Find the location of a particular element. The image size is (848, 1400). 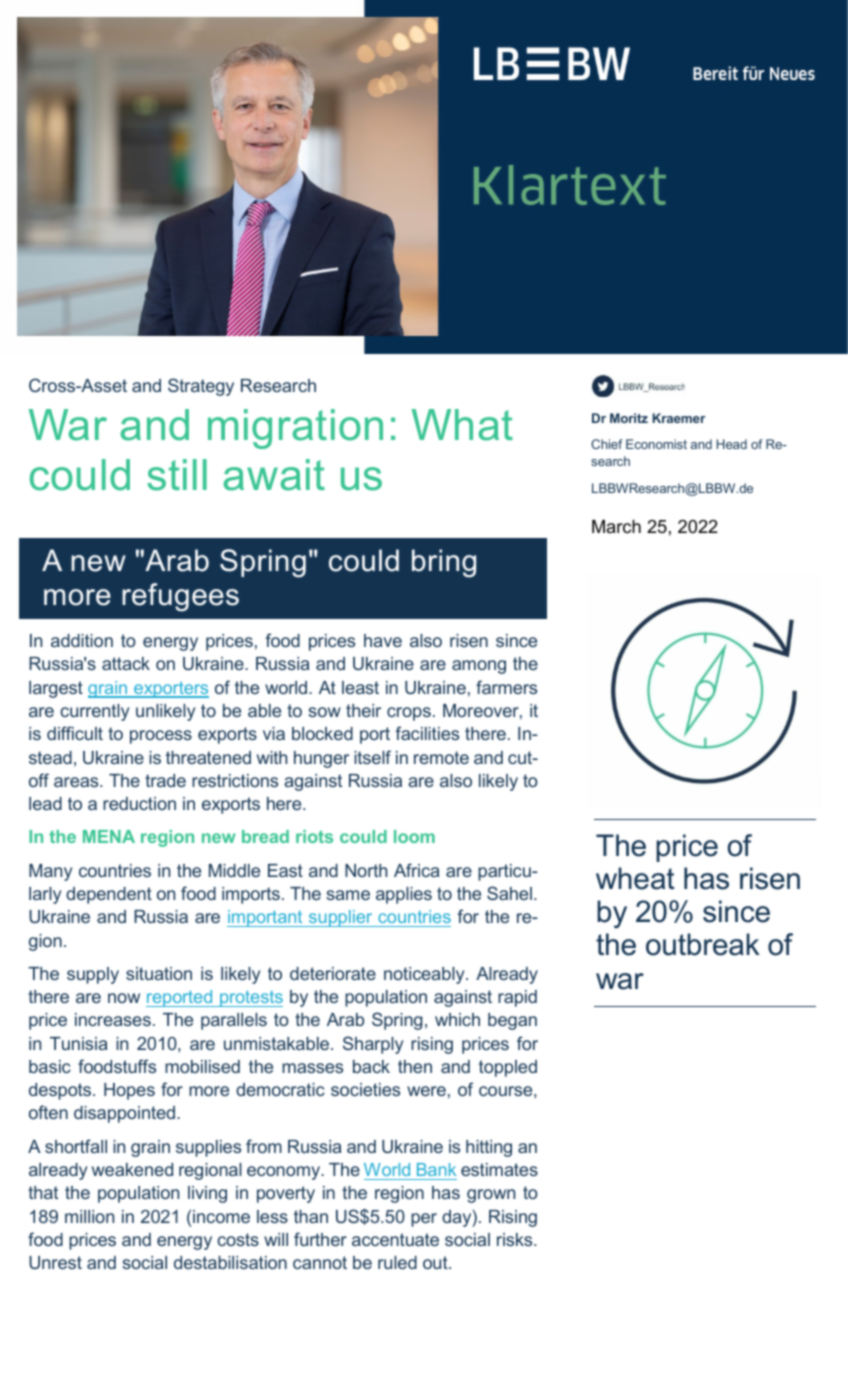

risks is located at coordinates (516, 1239).
